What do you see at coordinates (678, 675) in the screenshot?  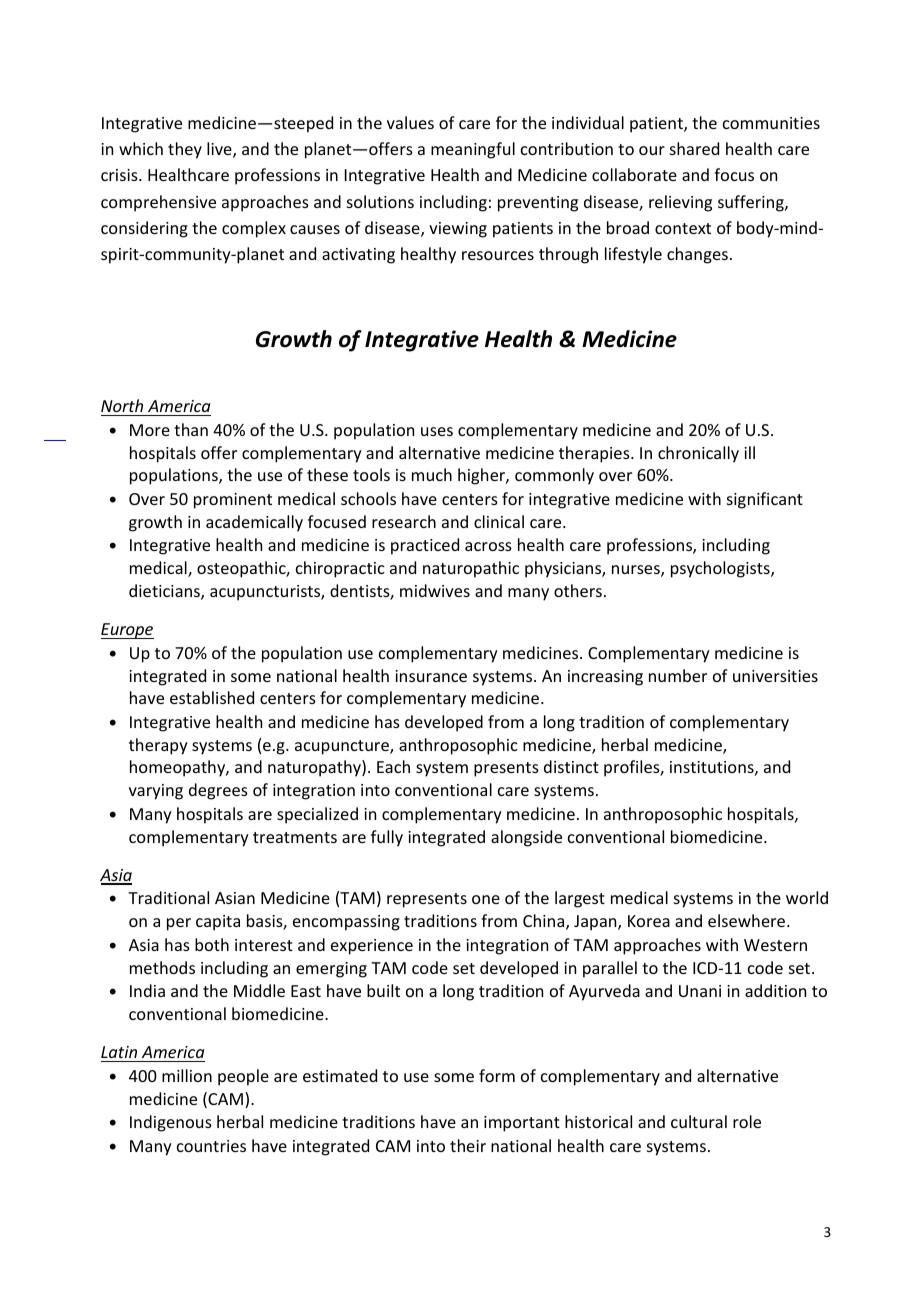 I see `number` at bounding box center [678, 675].
